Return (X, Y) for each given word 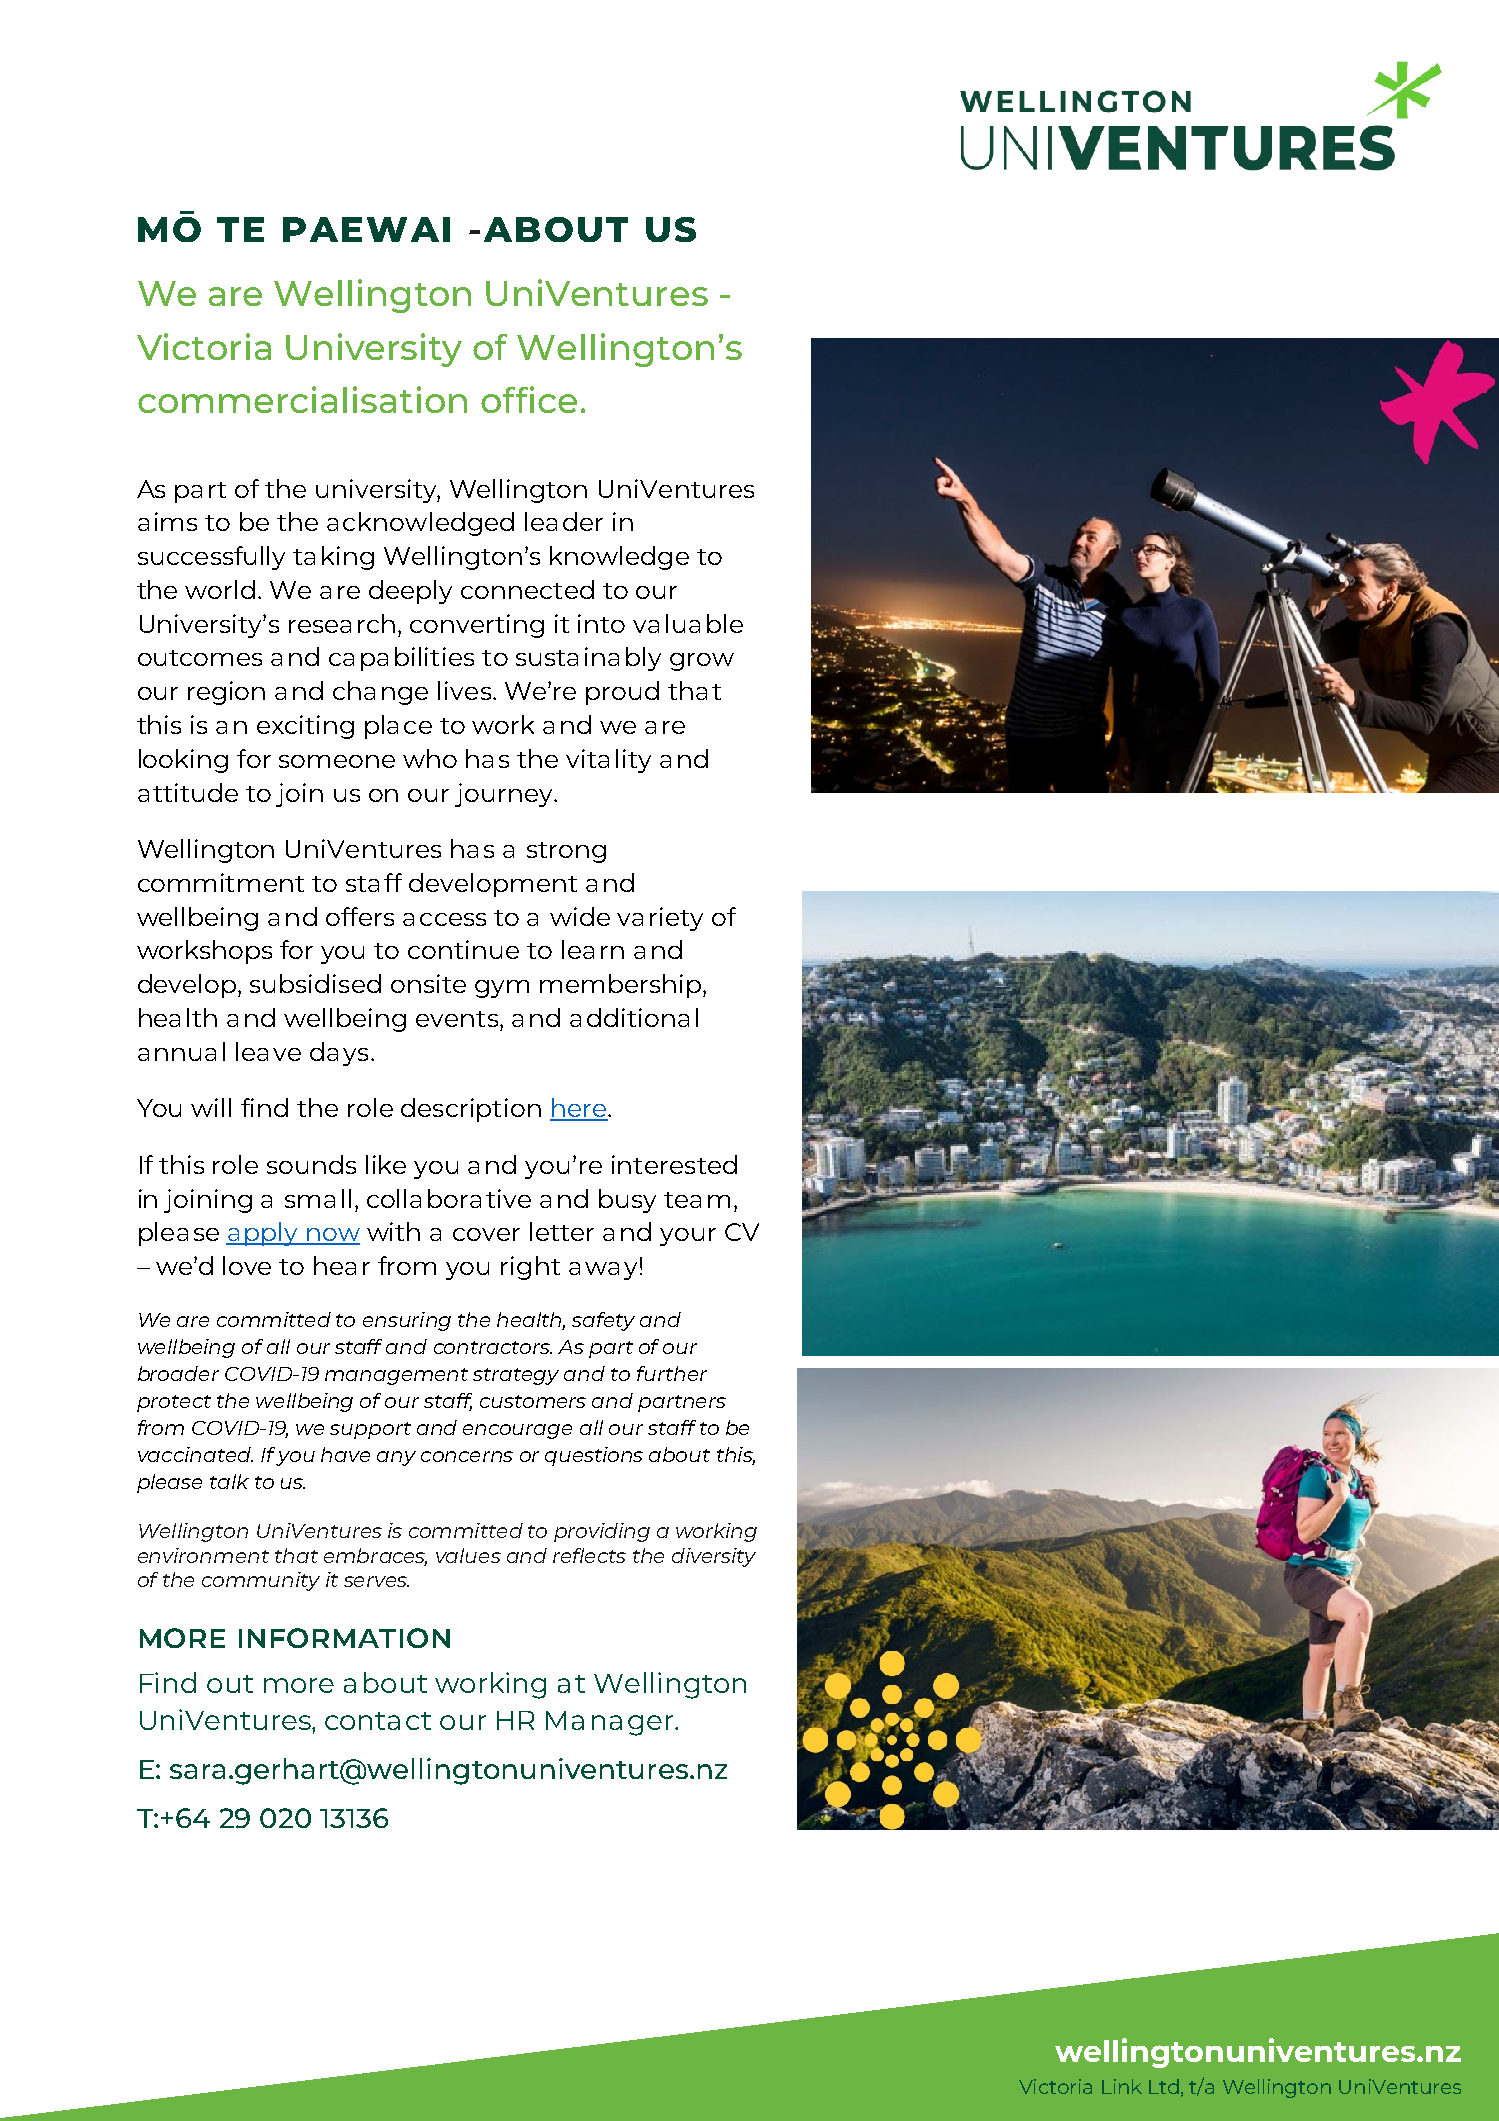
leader (564, 521)
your (688, 1237)
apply (263, 1234)
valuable (688, 623)
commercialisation (302, 399)
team (697, 1200)
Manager (611, 1723)
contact (378, 1721)
